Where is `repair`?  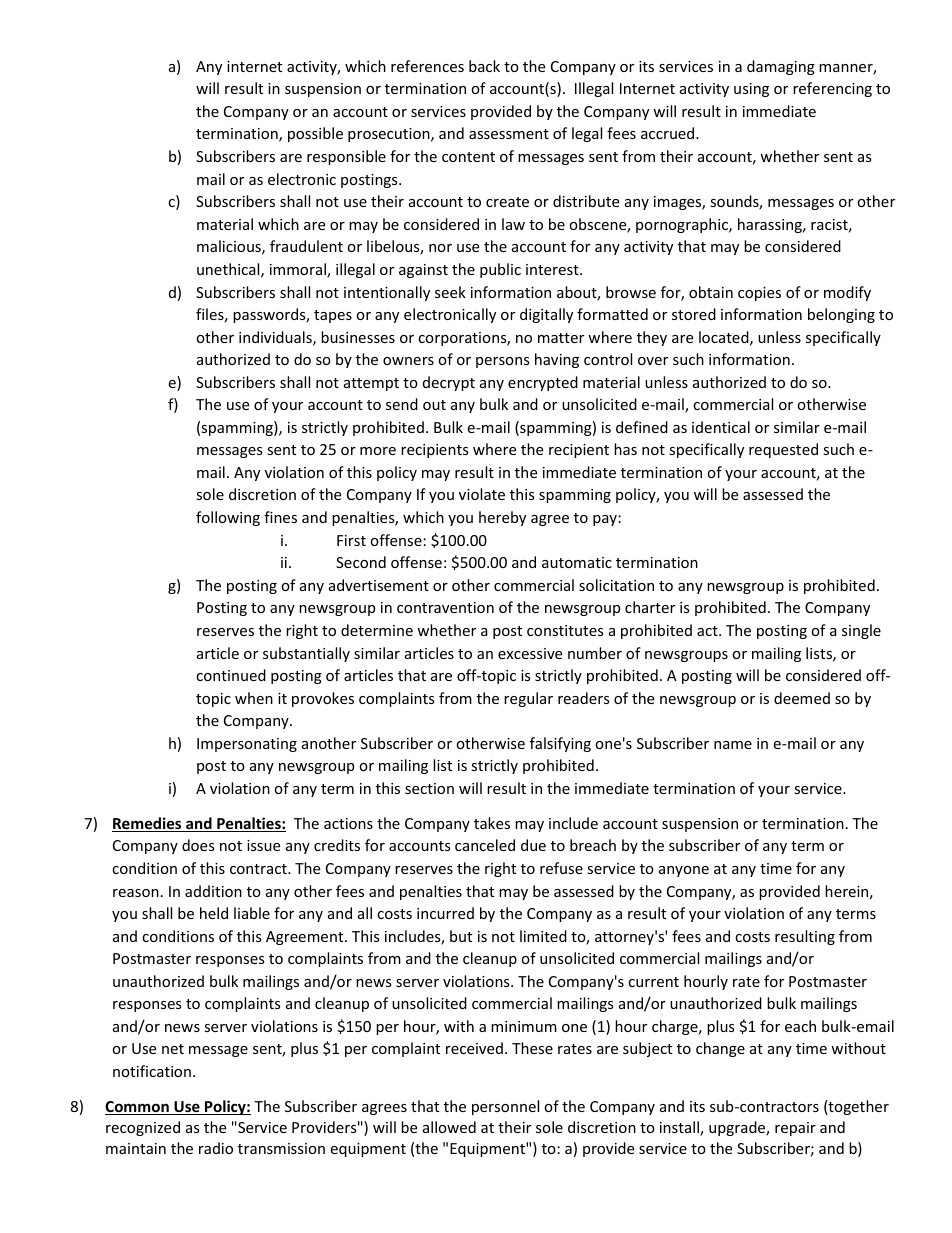 repair is located at coordinates (795, 1129).
